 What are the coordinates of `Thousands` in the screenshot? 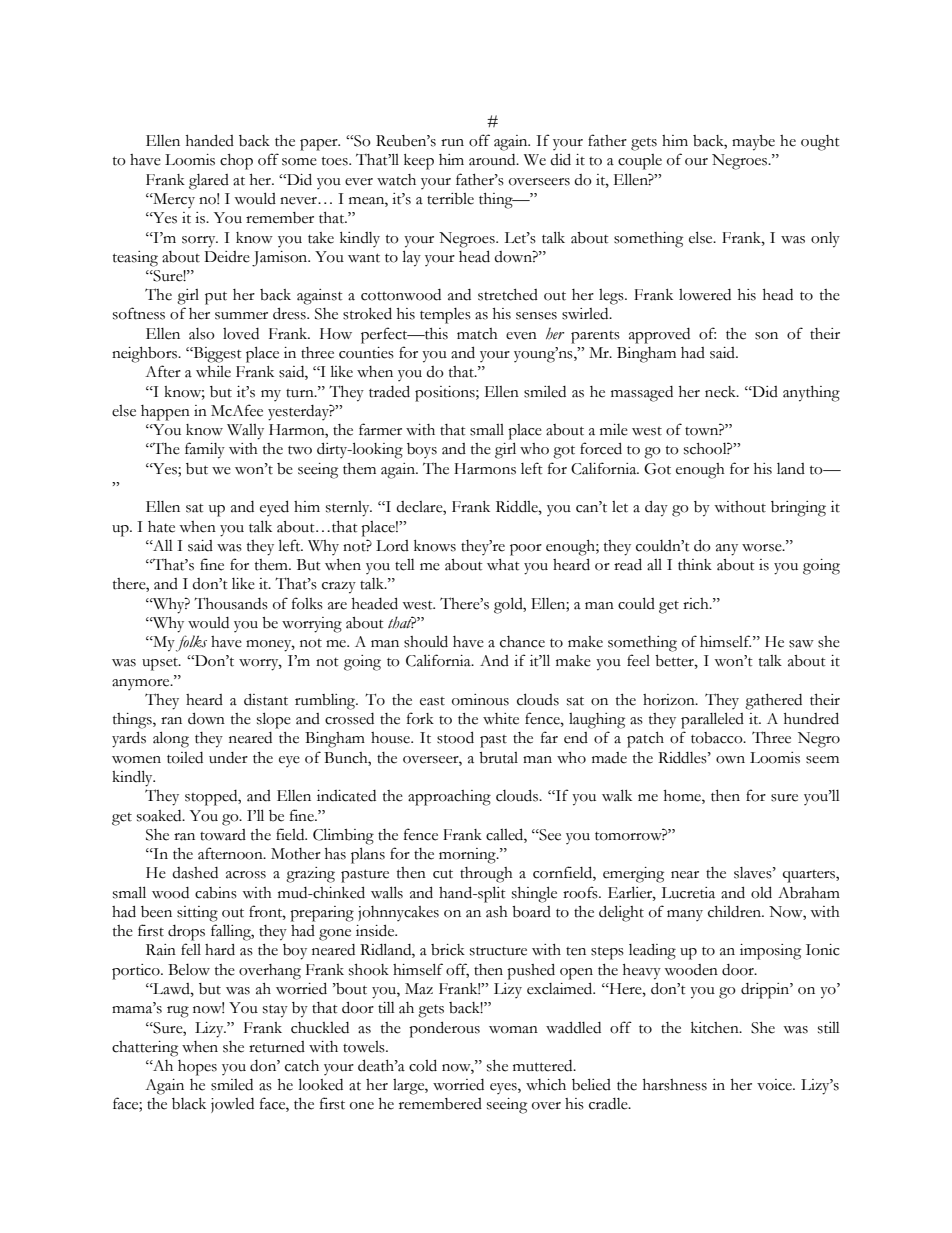 It's located at (231, 603).
